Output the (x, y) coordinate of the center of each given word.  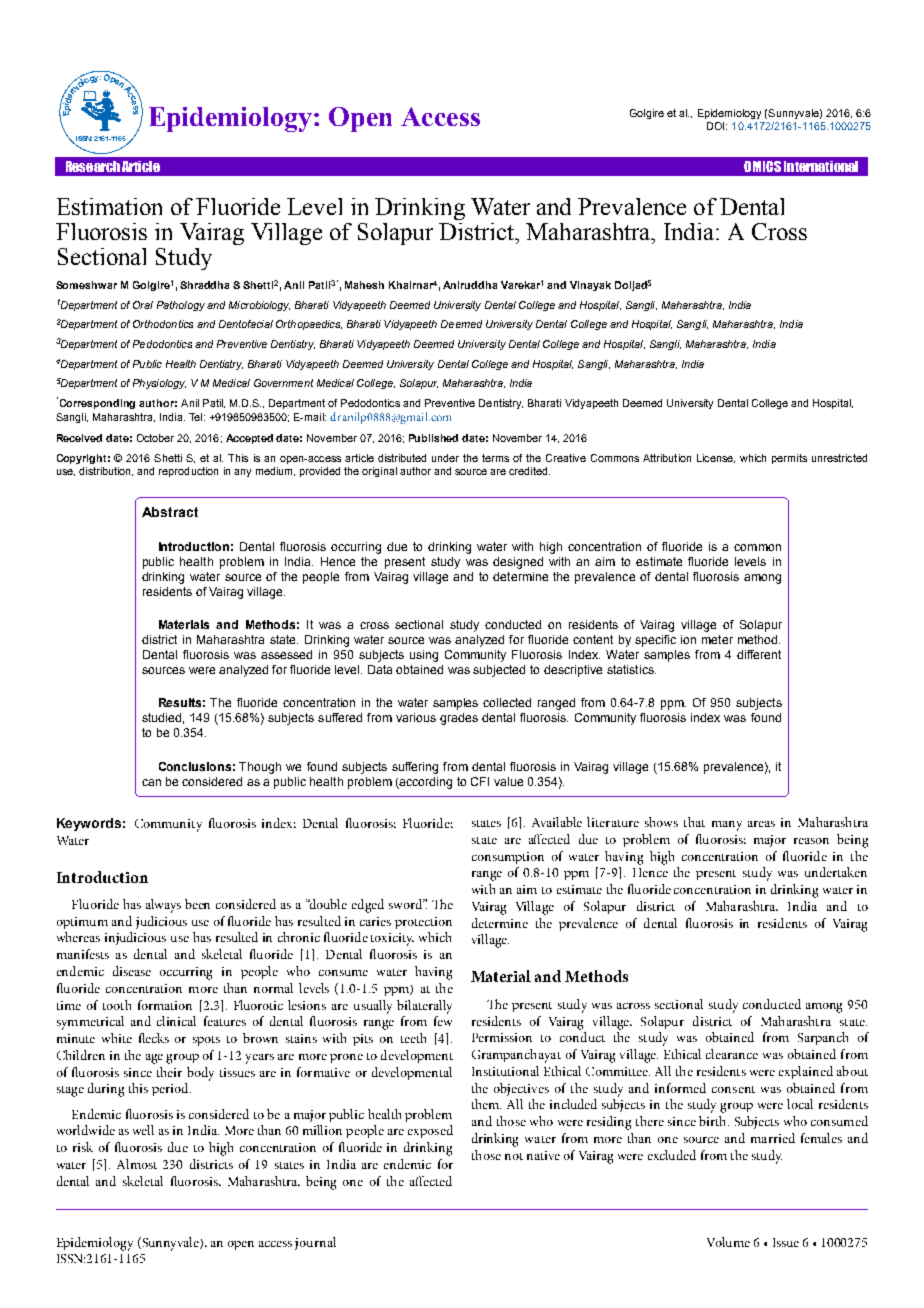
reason (811, 841)
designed (518, 563)
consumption (508, 858)
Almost (137, 1164)
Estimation (109, 206)
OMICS (762, 166)
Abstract (170, 512)
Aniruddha (470, 285)
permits (789, 459)
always (163, 906)
